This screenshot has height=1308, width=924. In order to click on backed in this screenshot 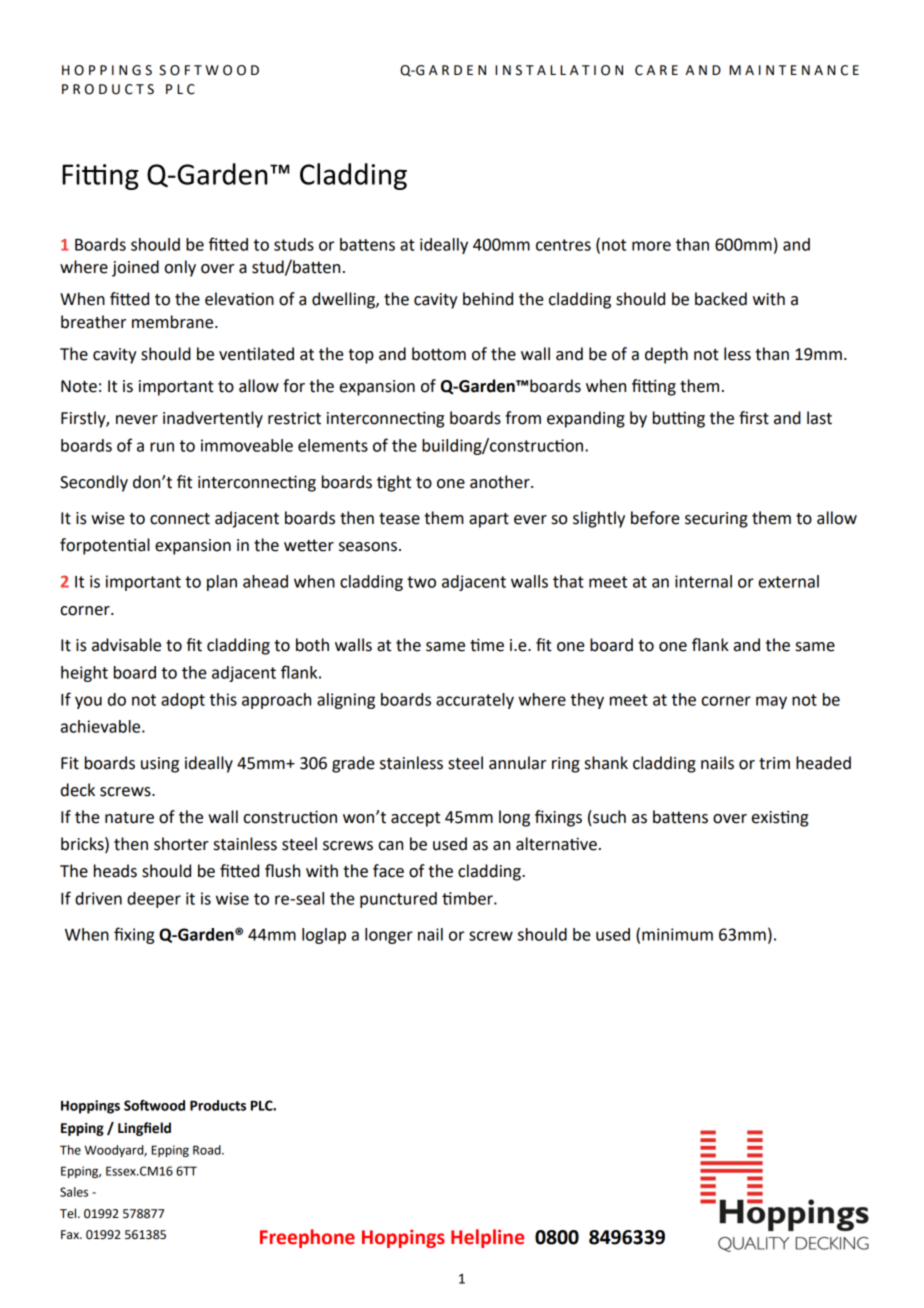, I will do `click(721, 299)`.
